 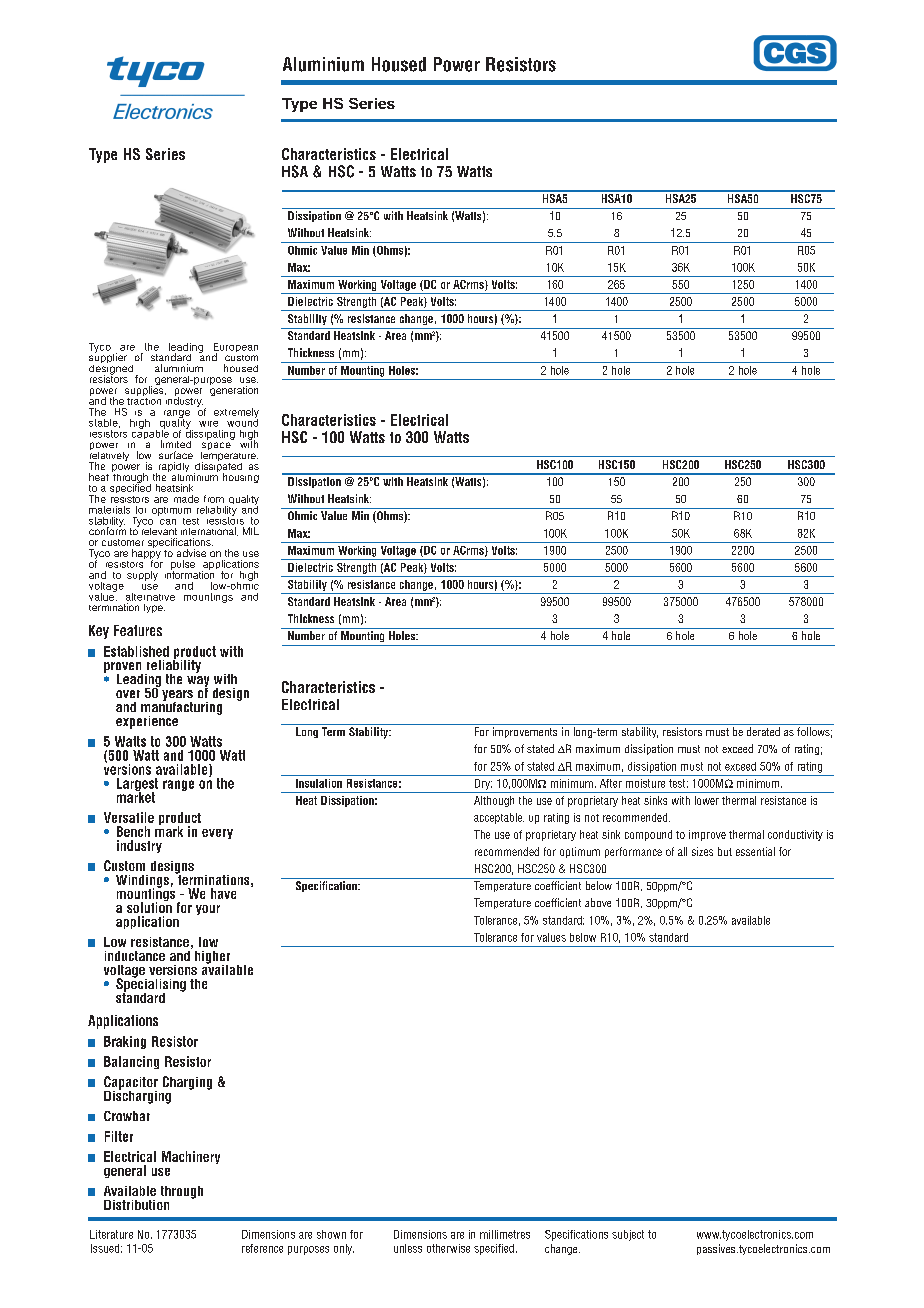 I want to click on moisture, so click(x=645, y=783).
